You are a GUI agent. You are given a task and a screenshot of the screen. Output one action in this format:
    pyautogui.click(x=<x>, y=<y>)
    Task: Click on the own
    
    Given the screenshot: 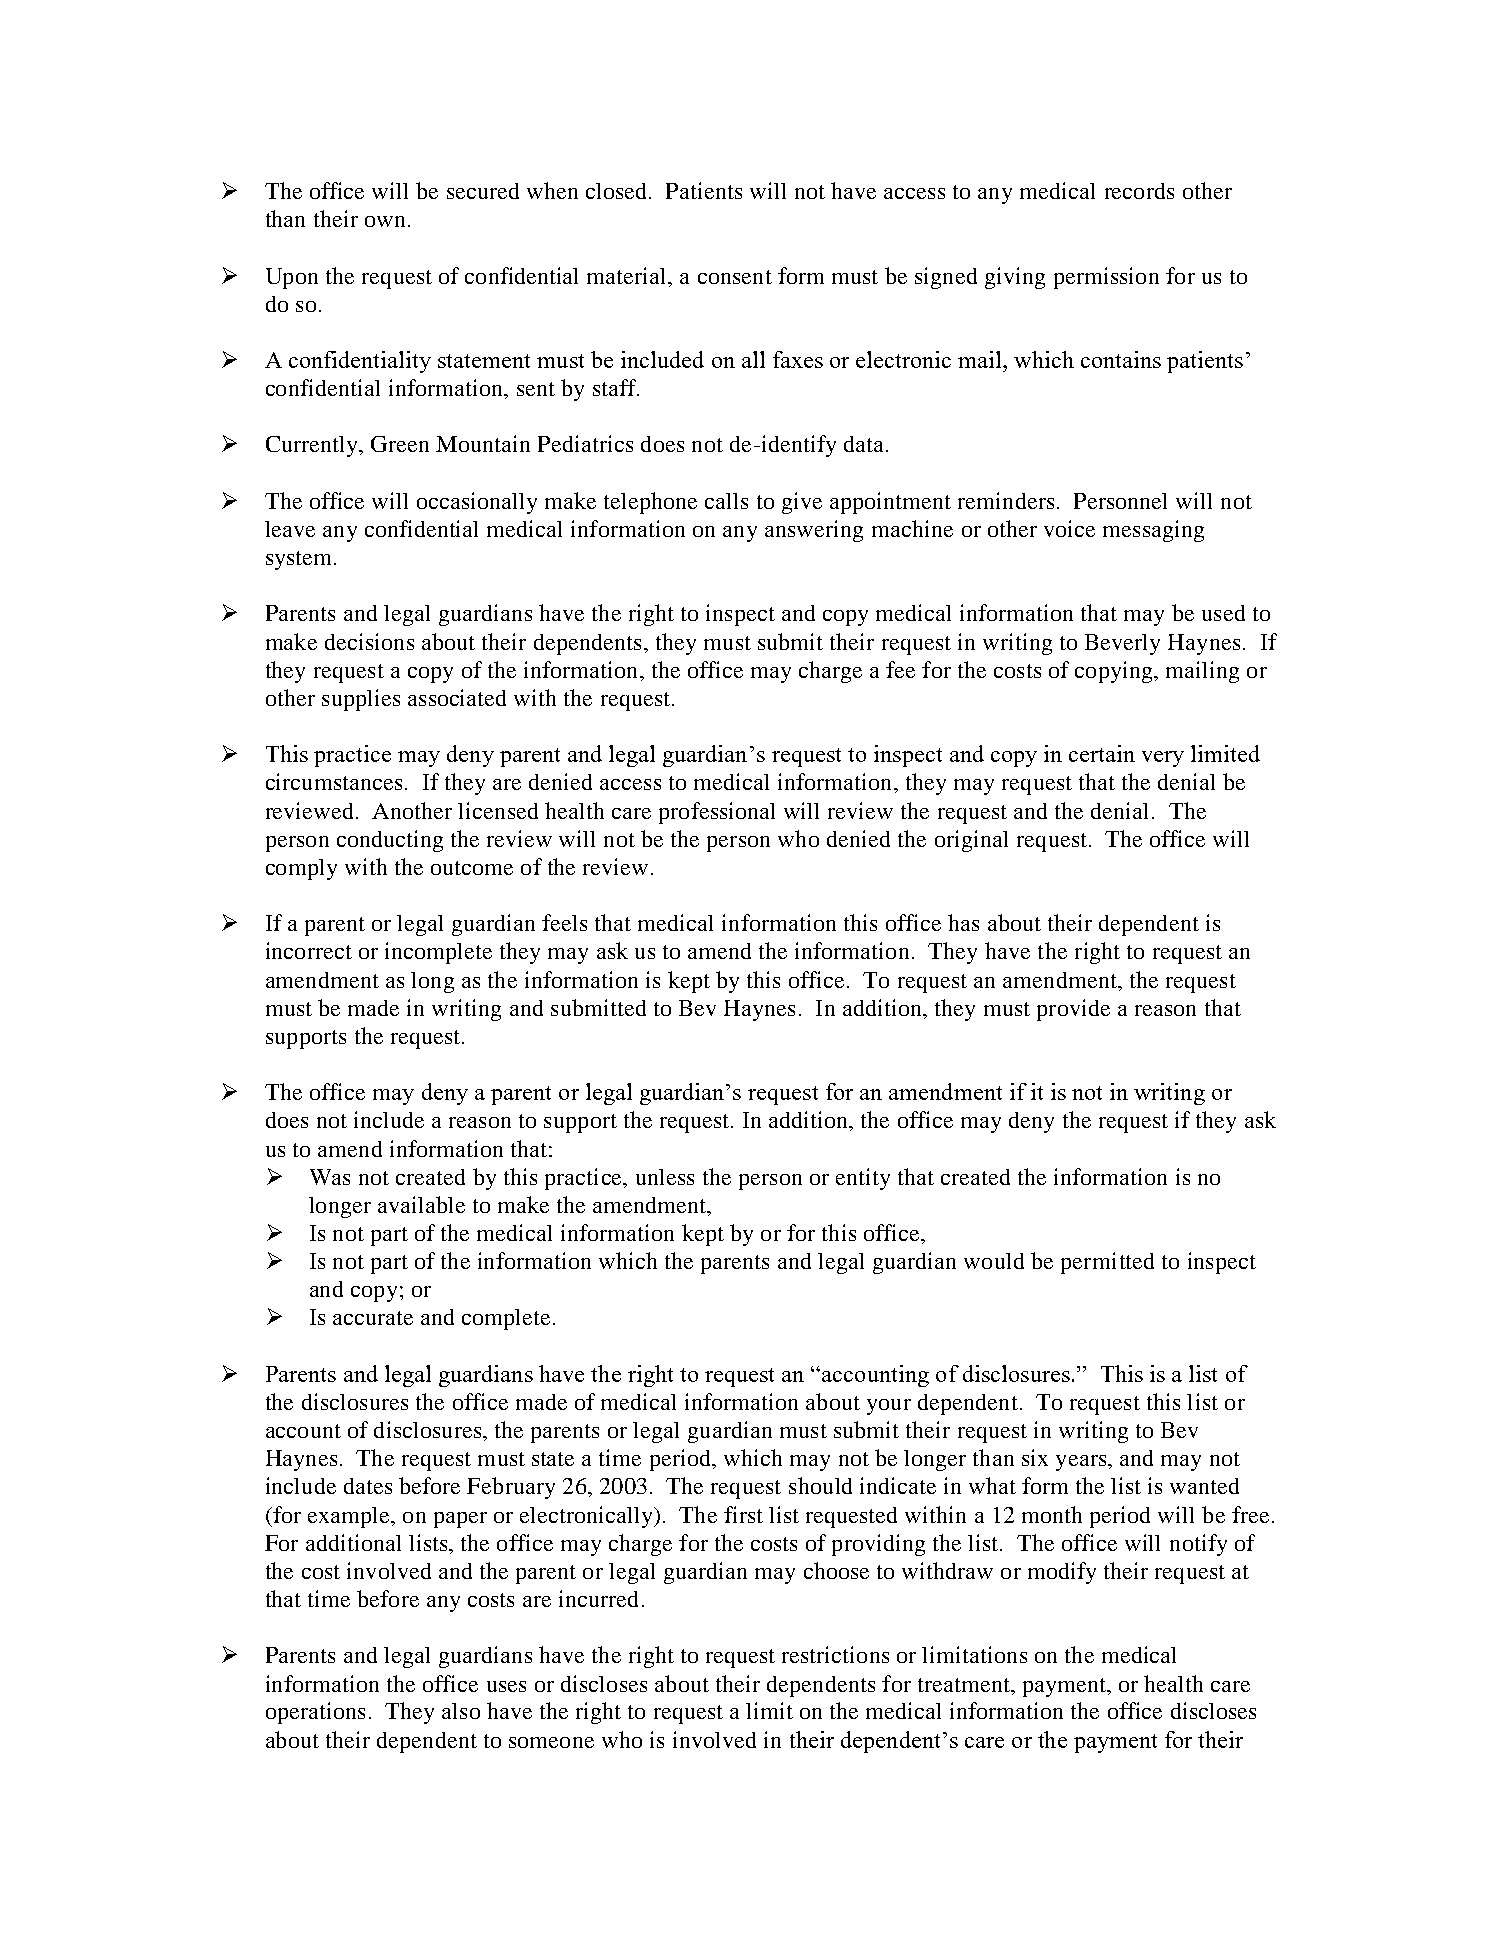 What is the action you would take?
    pyautogui.click(x=385, y=221)
